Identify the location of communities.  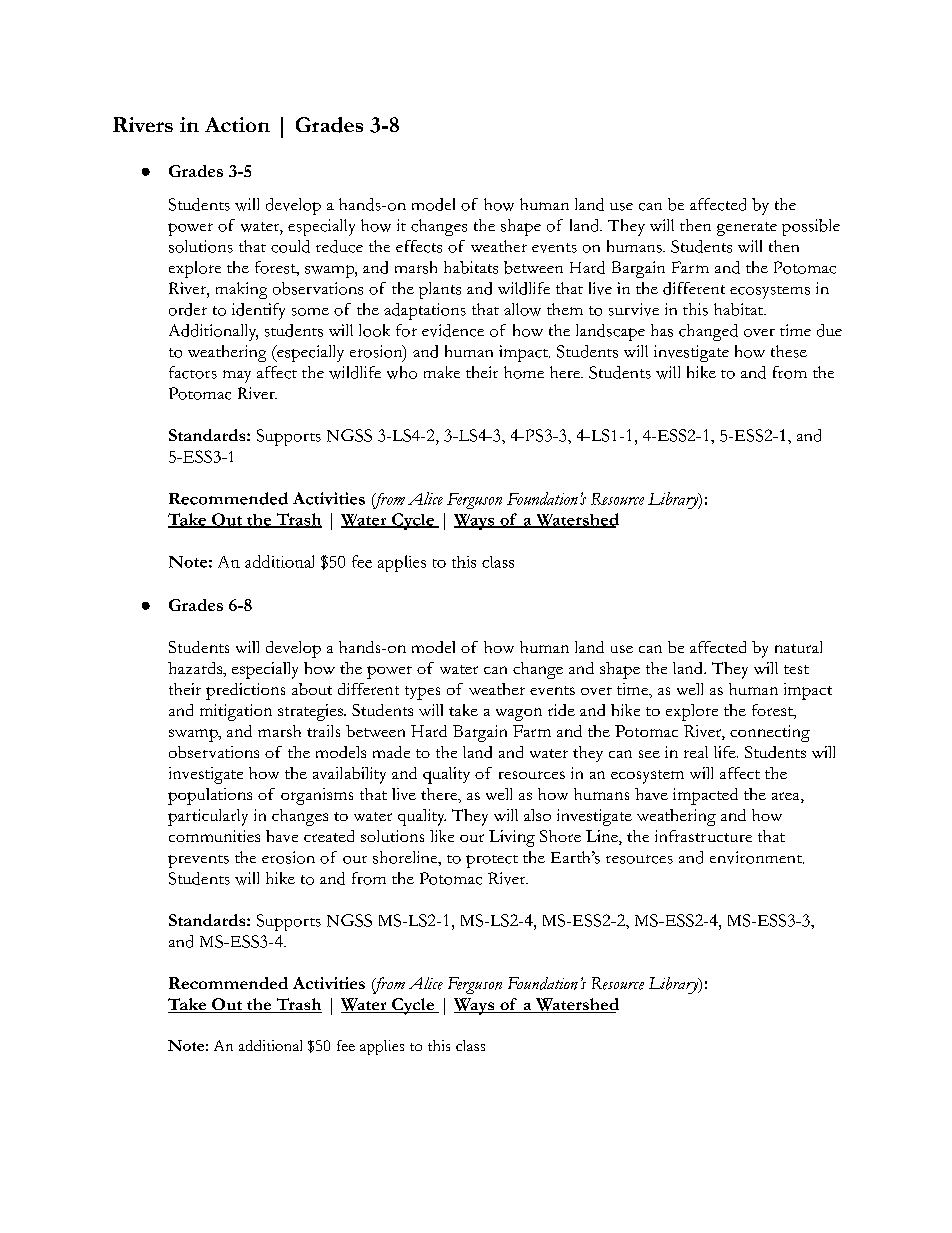
(214, 836).
